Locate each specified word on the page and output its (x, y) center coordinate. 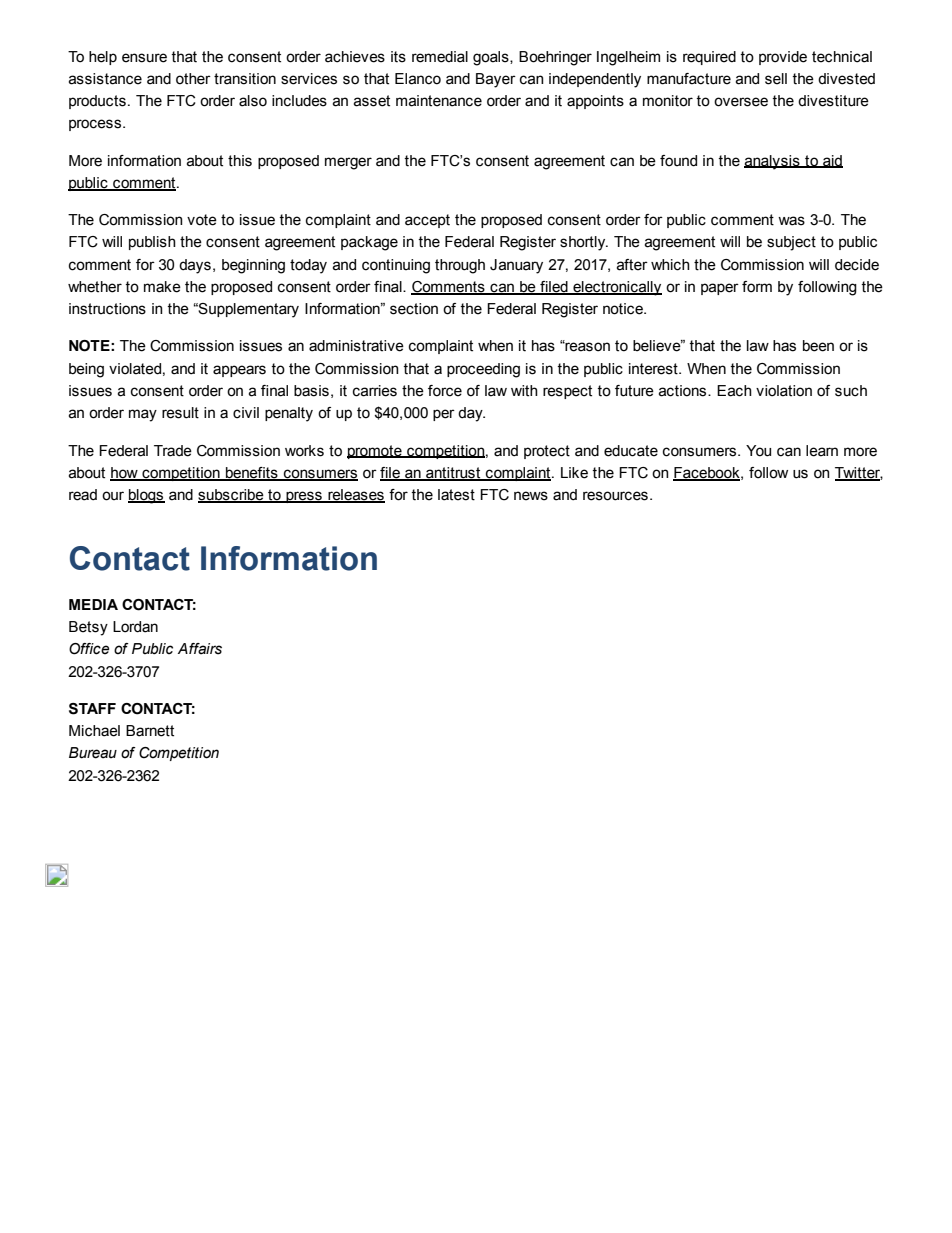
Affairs (200, 649)
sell (776, 79)
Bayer (496, 80)
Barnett (150, 731)
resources (615, 496)
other (193, 79)
